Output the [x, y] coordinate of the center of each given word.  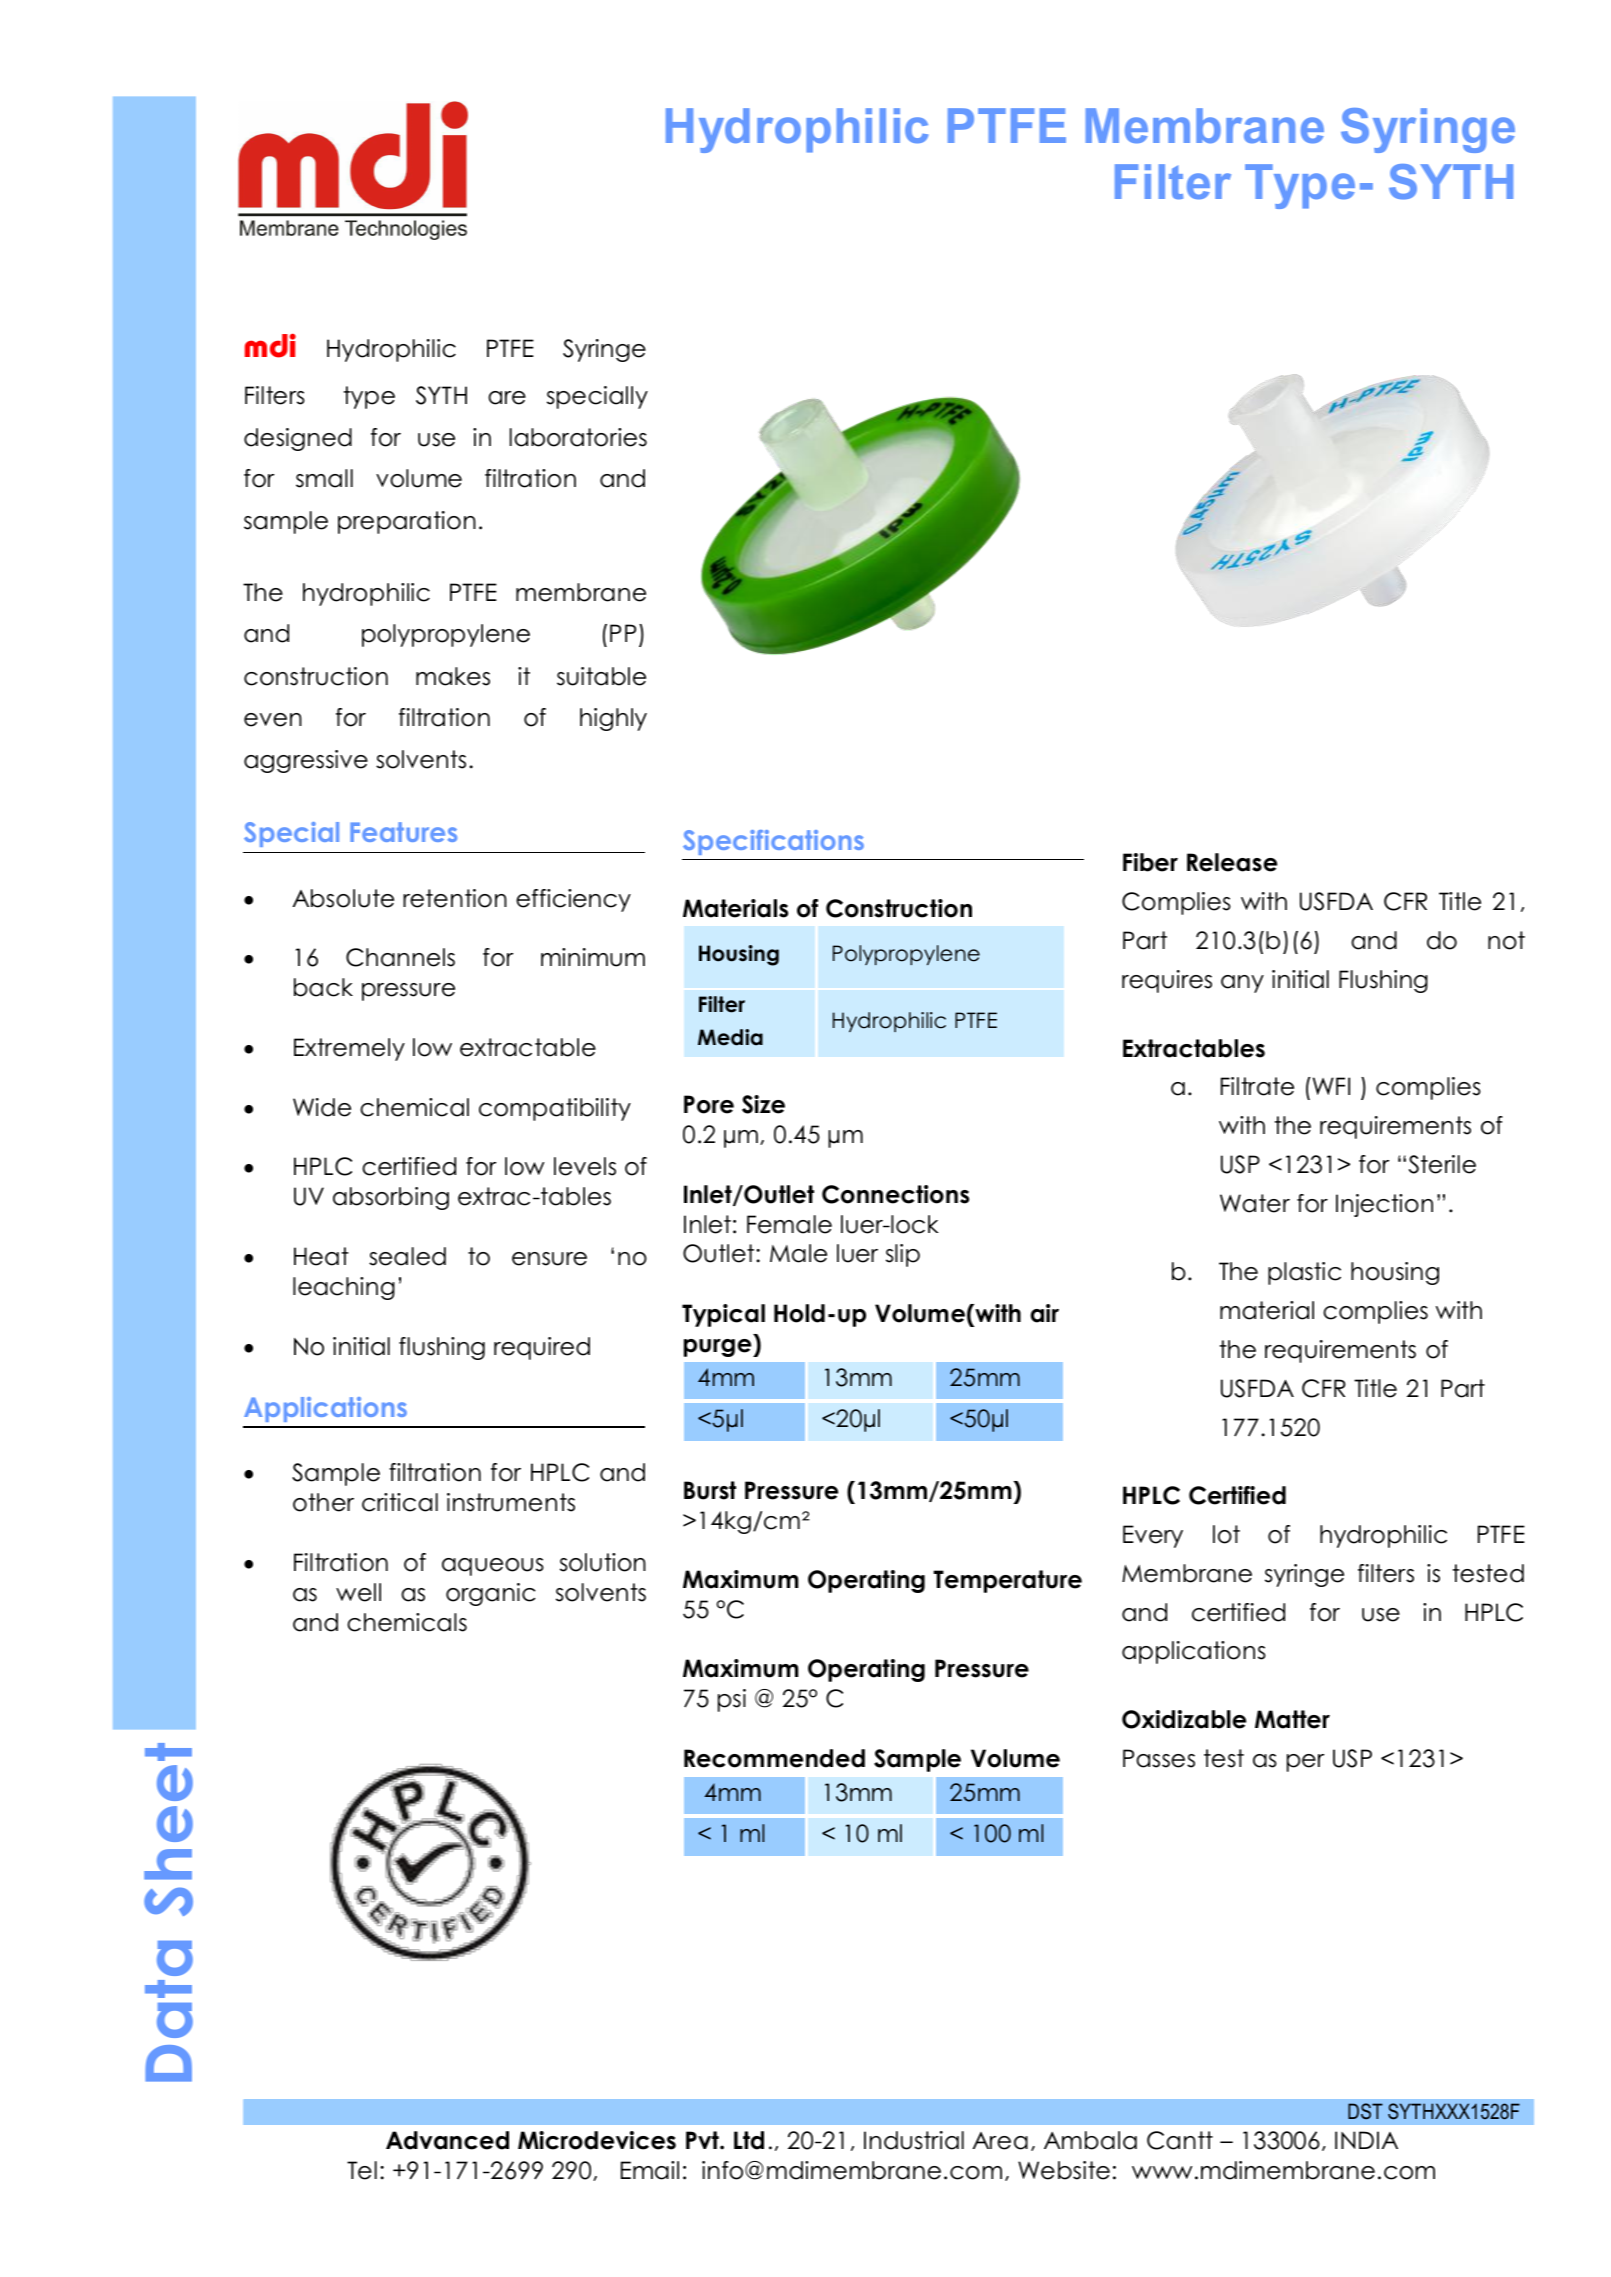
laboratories [578, 437]
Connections [895, 1194]
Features [403, 832]
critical [400, 1502]
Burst [710, 1490]
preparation [407, 522]
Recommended [774, 1758]
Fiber [1150, 862]
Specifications [773, 842]
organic [491, 1594]
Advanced [447, 2140]
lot [1226, 1534]
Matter [1292, 1719]
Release [1232, 862]
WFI [1330, 1086]
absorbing [391, 1198]
